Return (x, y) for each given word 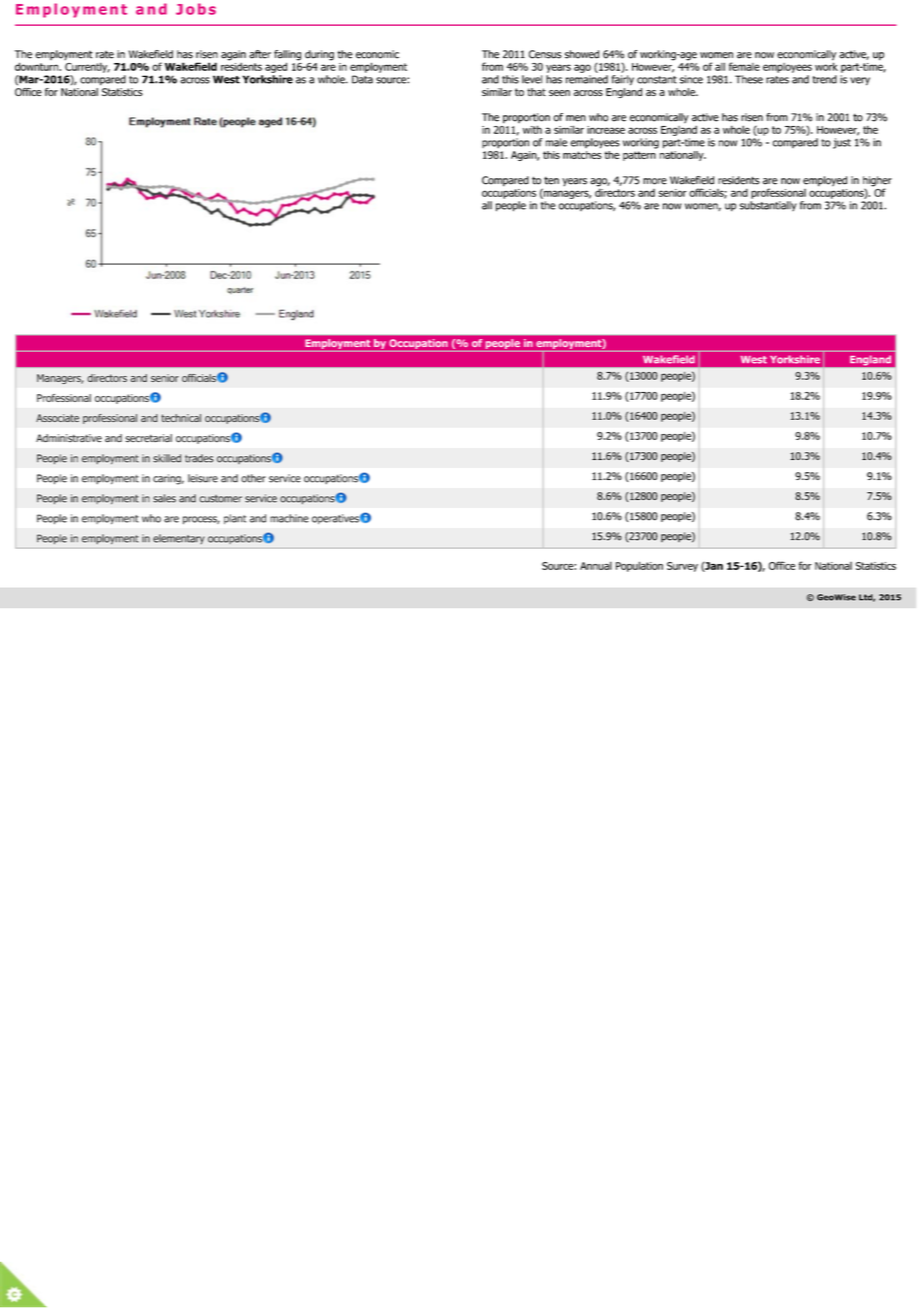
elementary (179, 539)
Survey (682, 567)
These (749, 79)
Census (545, 54)
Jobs (196, 9)
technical (181, 418)
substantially (768, 206)
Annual (596, 565)
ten (551, 180)
